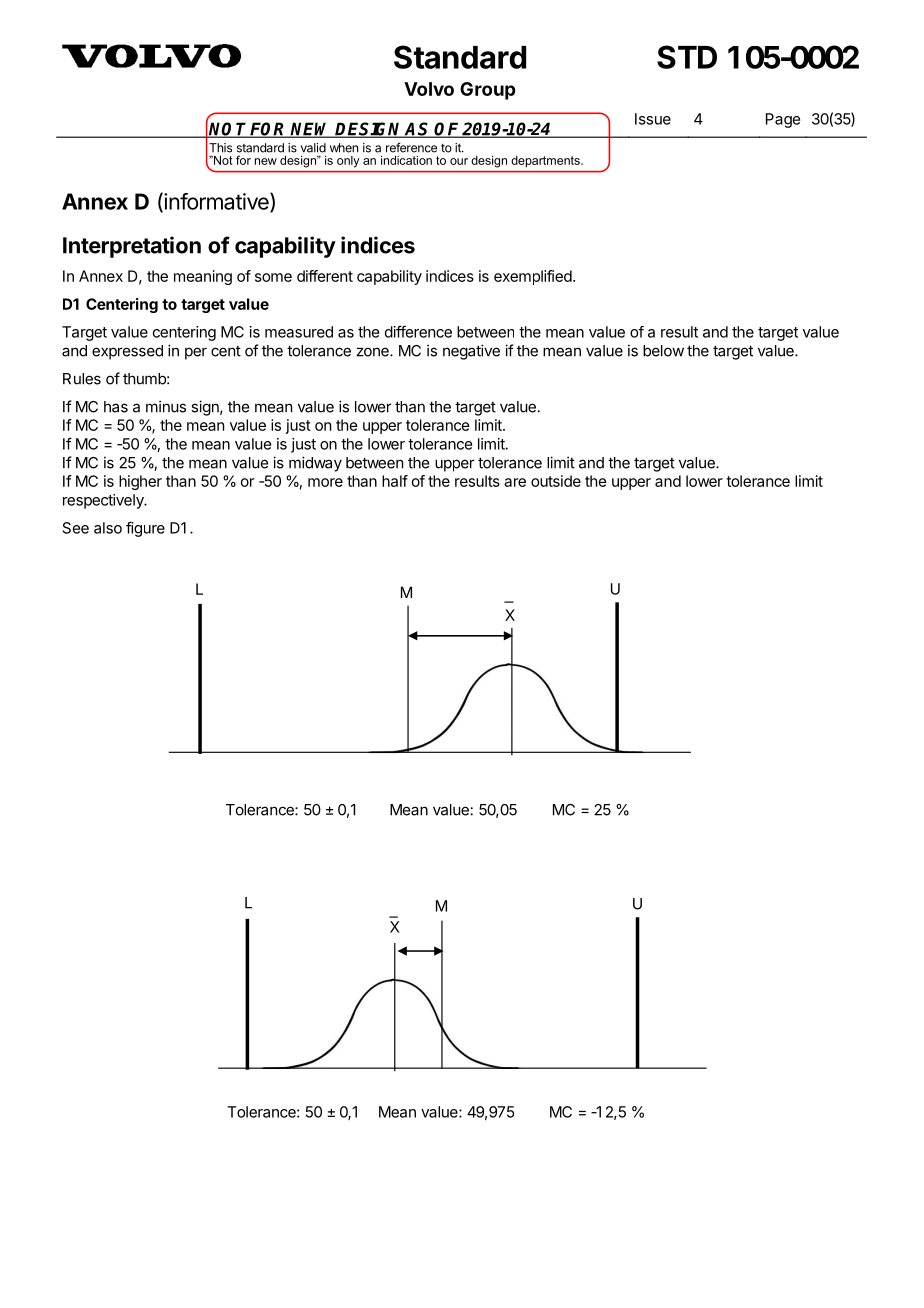 This screenshot has width=924, height=1308. Describe the element at coordinates (488, 91) in the screenshot. I see `Group` at that location.
